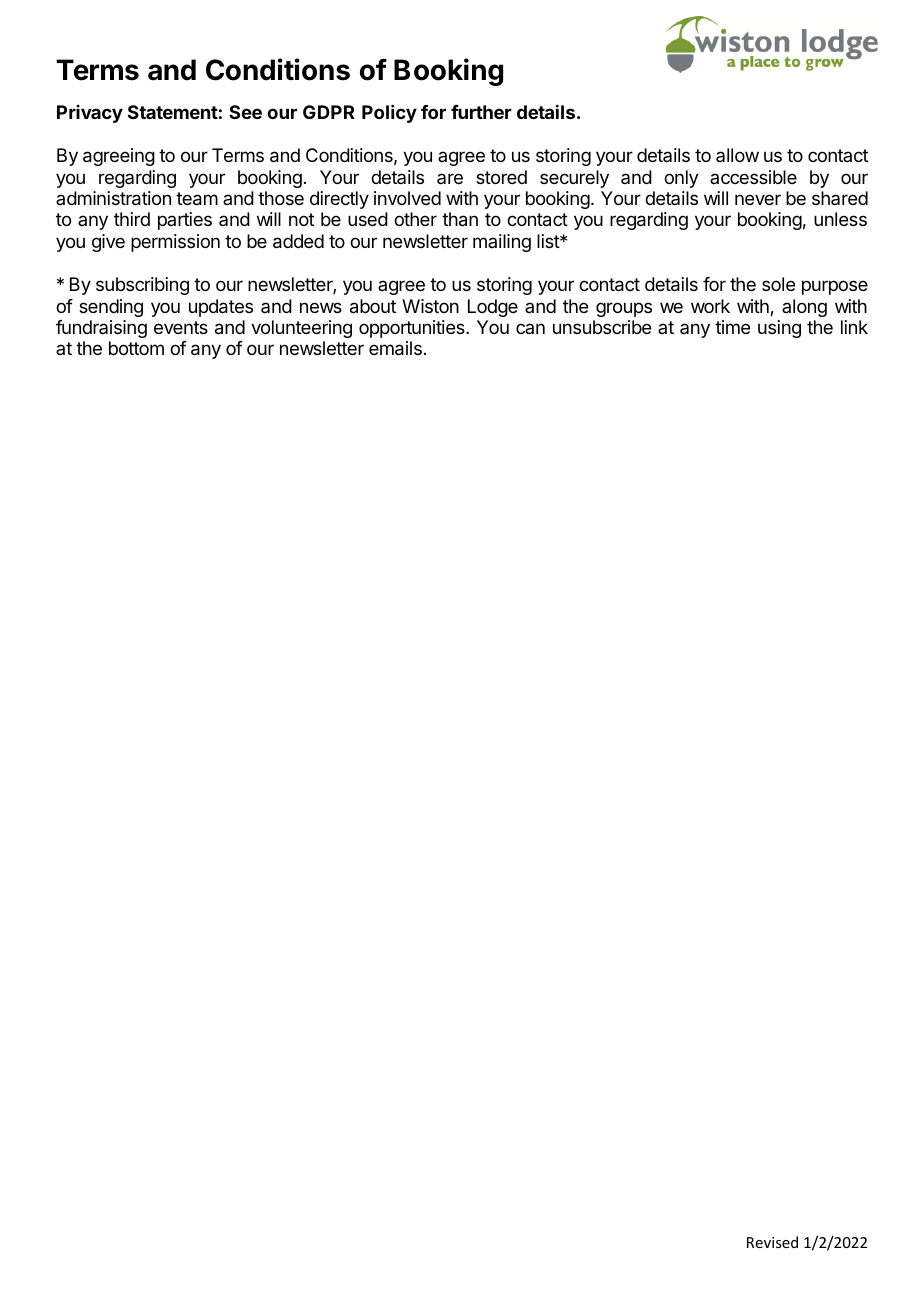  I want to click on further, so click(481, 112).
